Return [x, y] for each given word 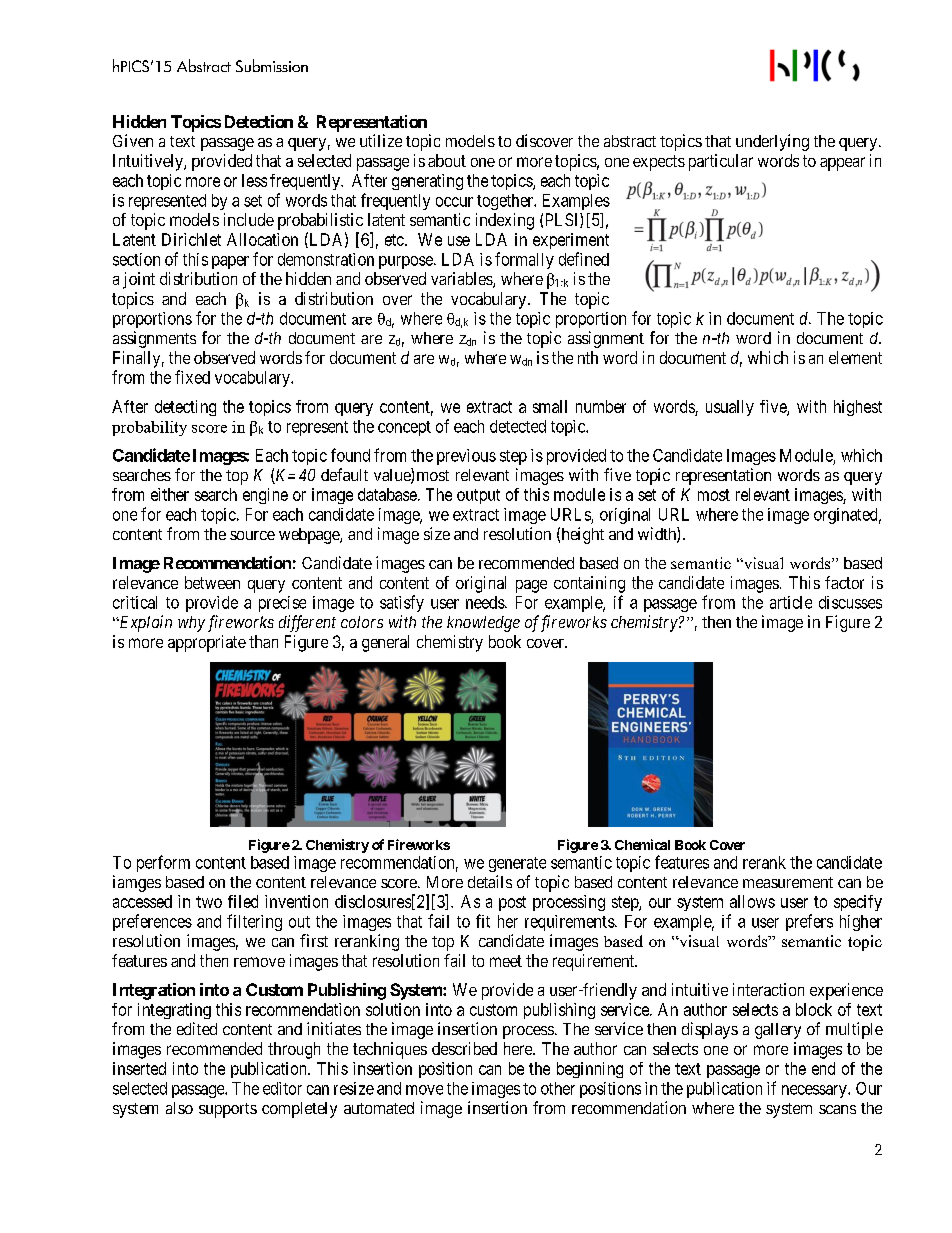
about [447, 160]
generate [517, 864]
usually [730, 408]
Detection [259, 121]
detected [518, 426]
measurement [788, 882]
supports [228, 1110]
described [464, 1048]
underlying [772, 142]
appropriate [207, 643]
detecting [185, 408]
